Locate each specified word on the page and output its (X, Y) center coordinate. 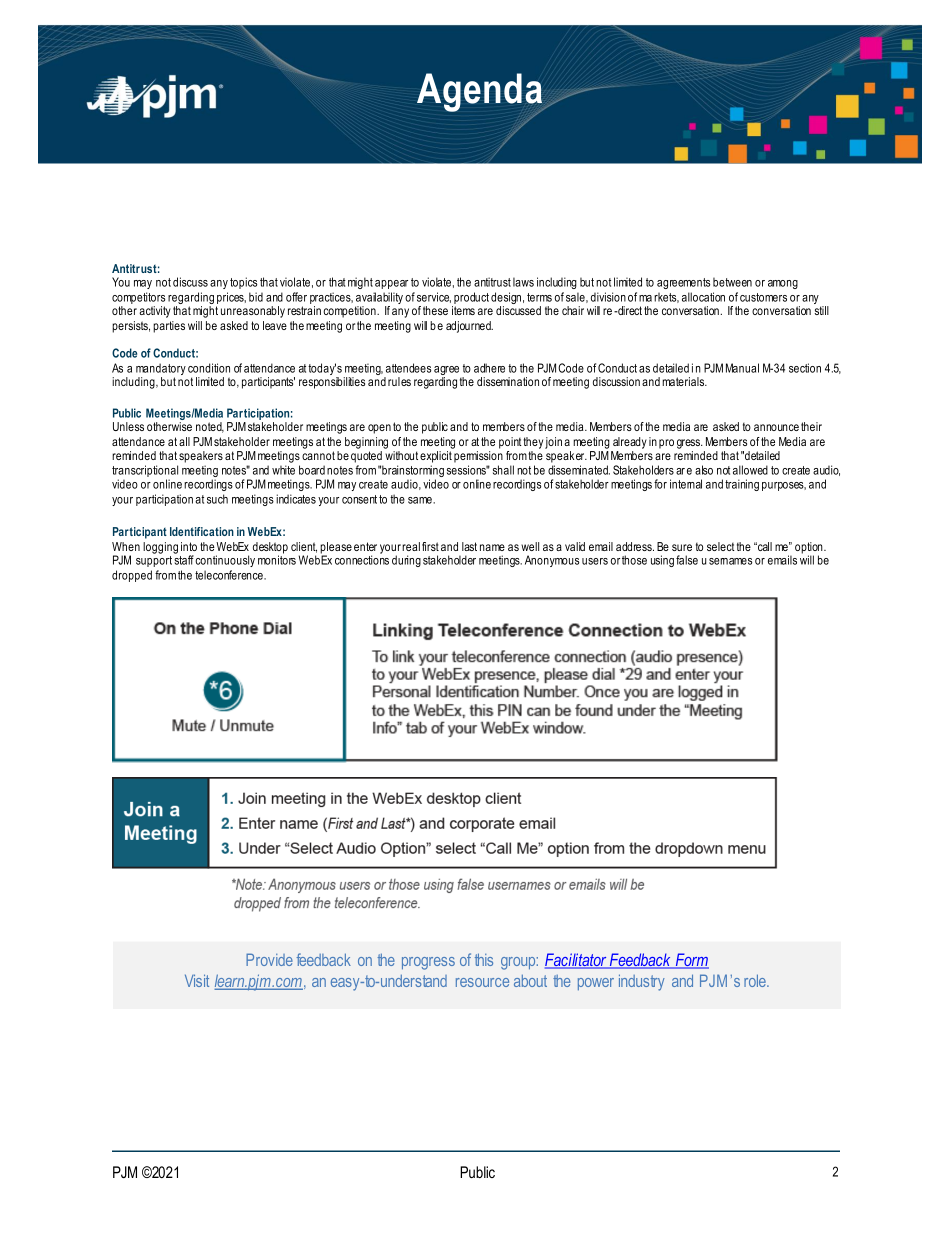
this (484, 959)
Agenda (481, 94)
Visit (197, 980)
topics (243, 283)
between (732, 282)
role (756, 980)
